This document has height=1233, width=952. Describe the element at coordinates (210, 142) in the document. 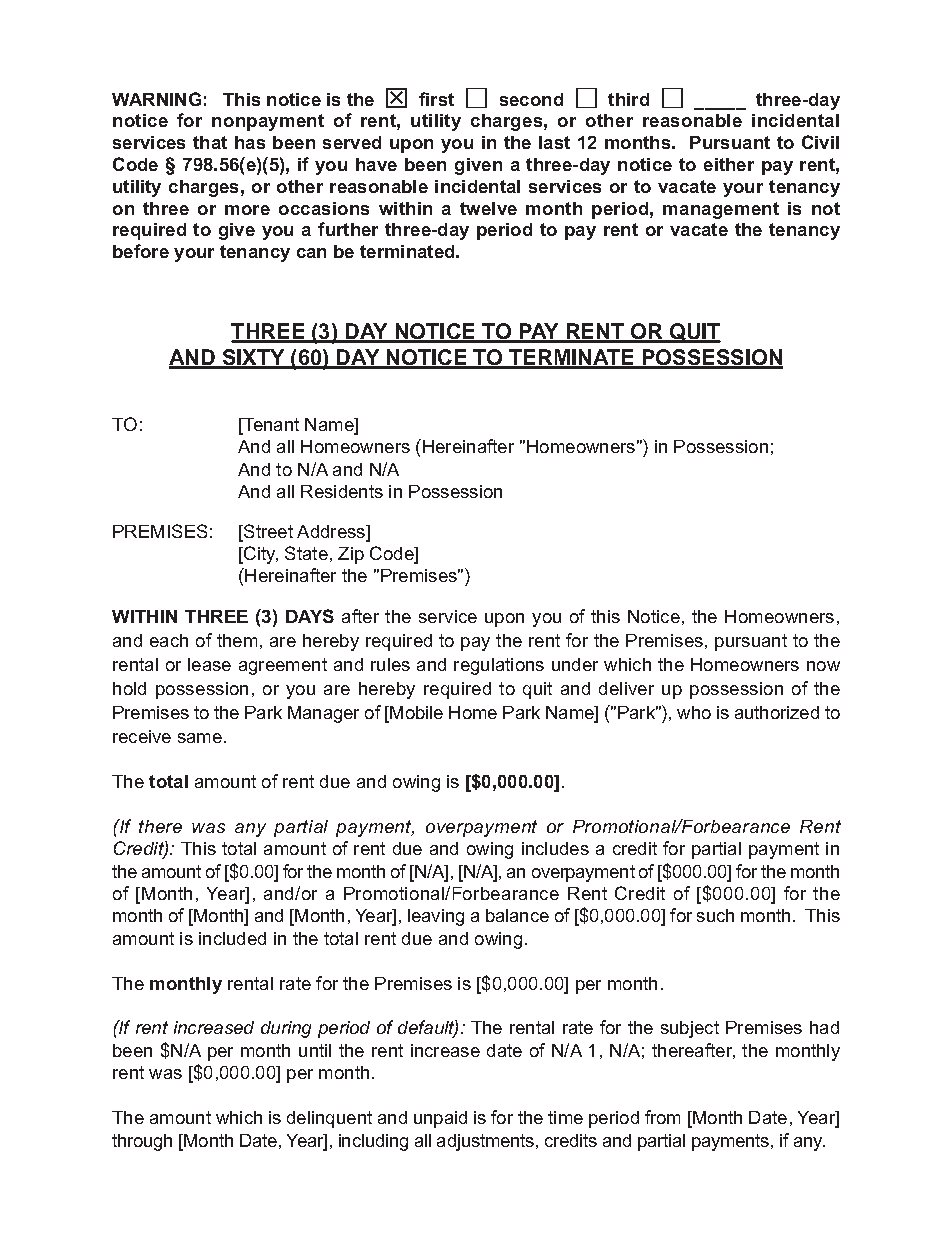

I see `that` at that location.
